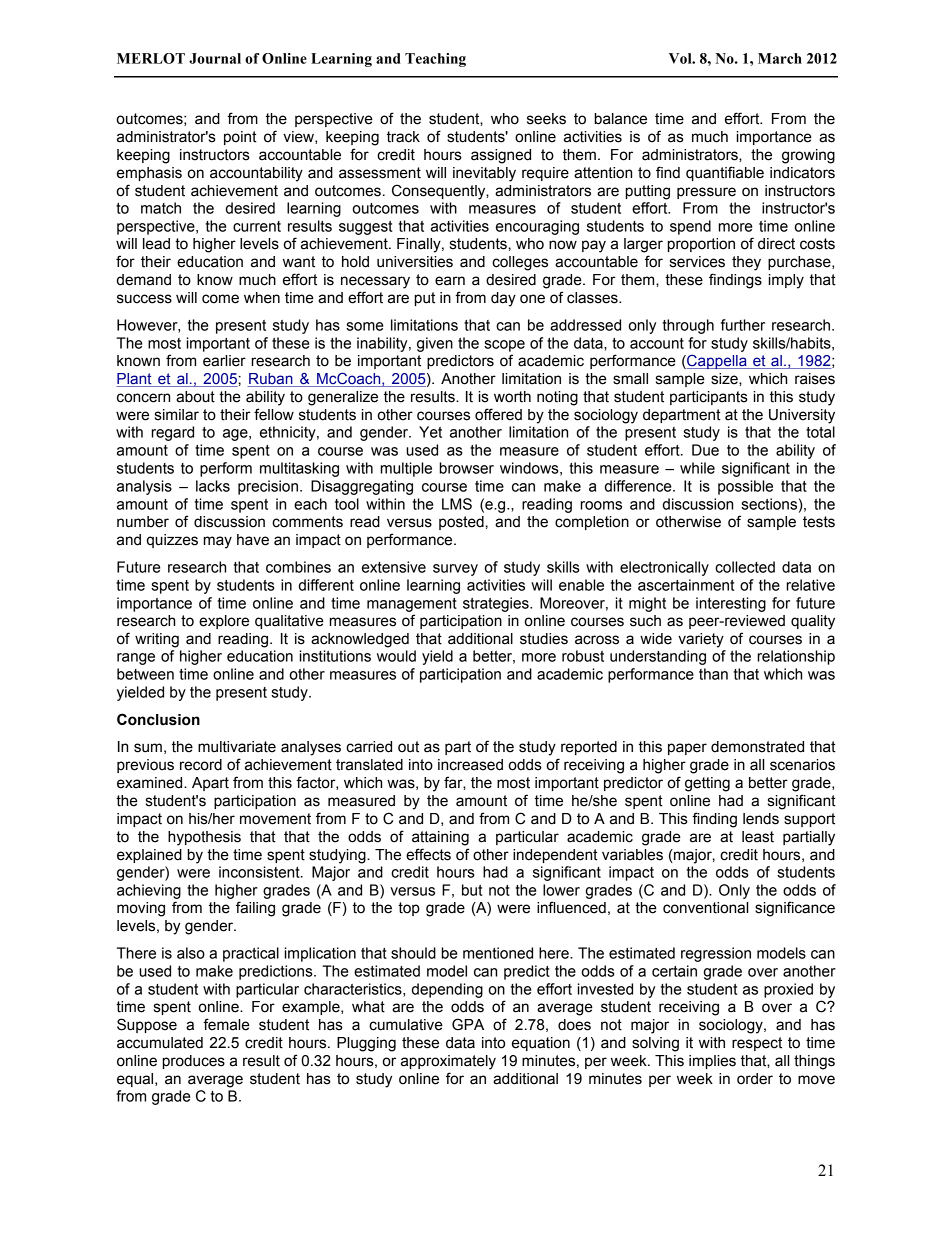 The image size is (952, 1233). What do you see at coordinates (213, 486) in the screenshot?
I see `lacks` at bounding box center [213, 486].
